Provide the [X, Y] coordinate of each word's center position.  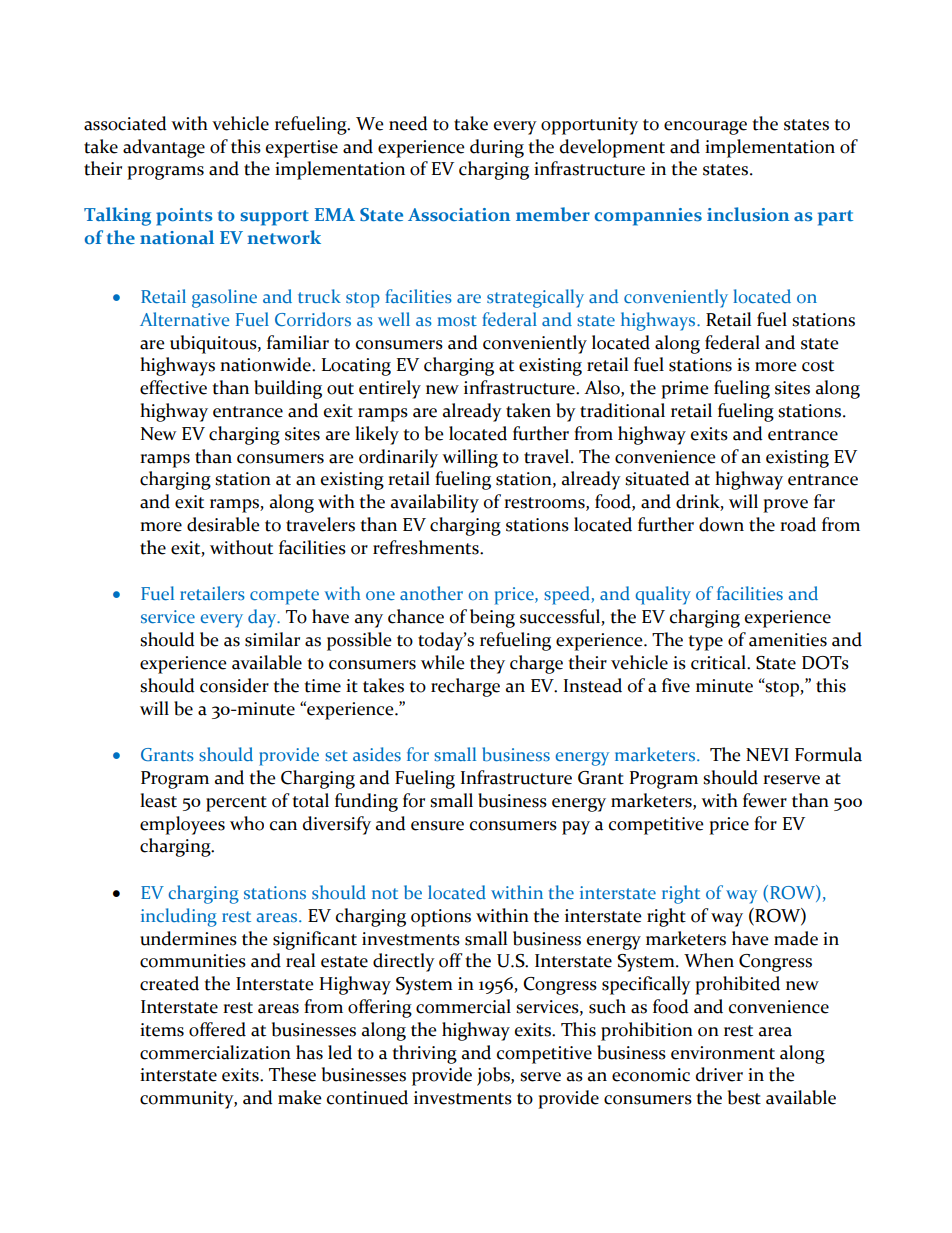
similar [272, 639]
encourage [705, 128]
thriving [424, 1054]
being [492, 618]
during [497, 148]
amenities [788, 640]
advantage [164, 148]
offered [217, 1029]
